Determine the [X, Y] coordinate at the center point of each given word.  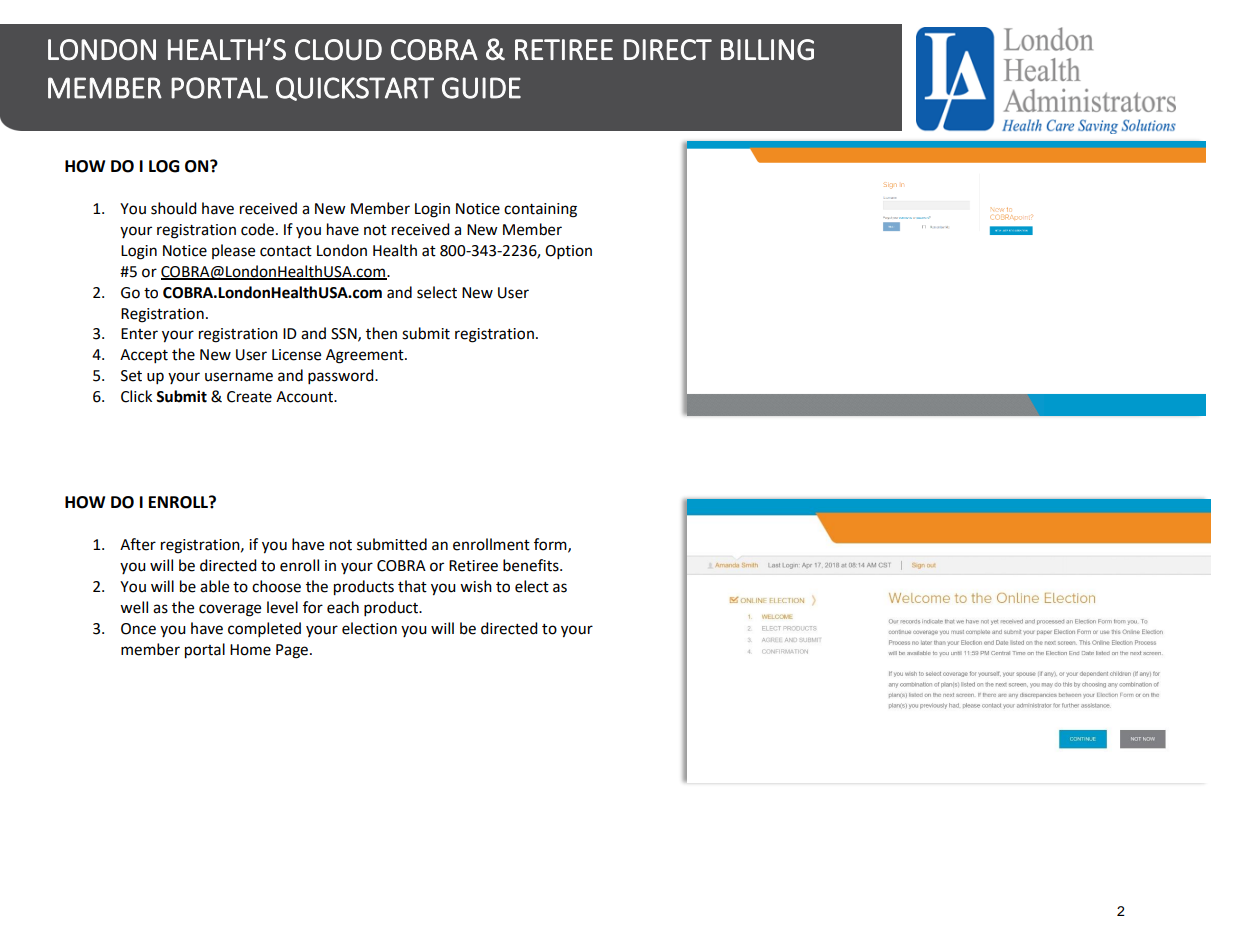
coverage [230, 610]
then [381, 333]
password [342, 377]
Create [249, 397]
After [138, 544]
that [412, 586]
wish [476, 586]
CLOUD [338, 50]
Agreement [366, 356]
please [233, 251]
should [174, 208]
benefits [532, 565]
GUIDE [481, 88]
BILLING [767, 49]
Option [568, 252]
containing [540, 210]
